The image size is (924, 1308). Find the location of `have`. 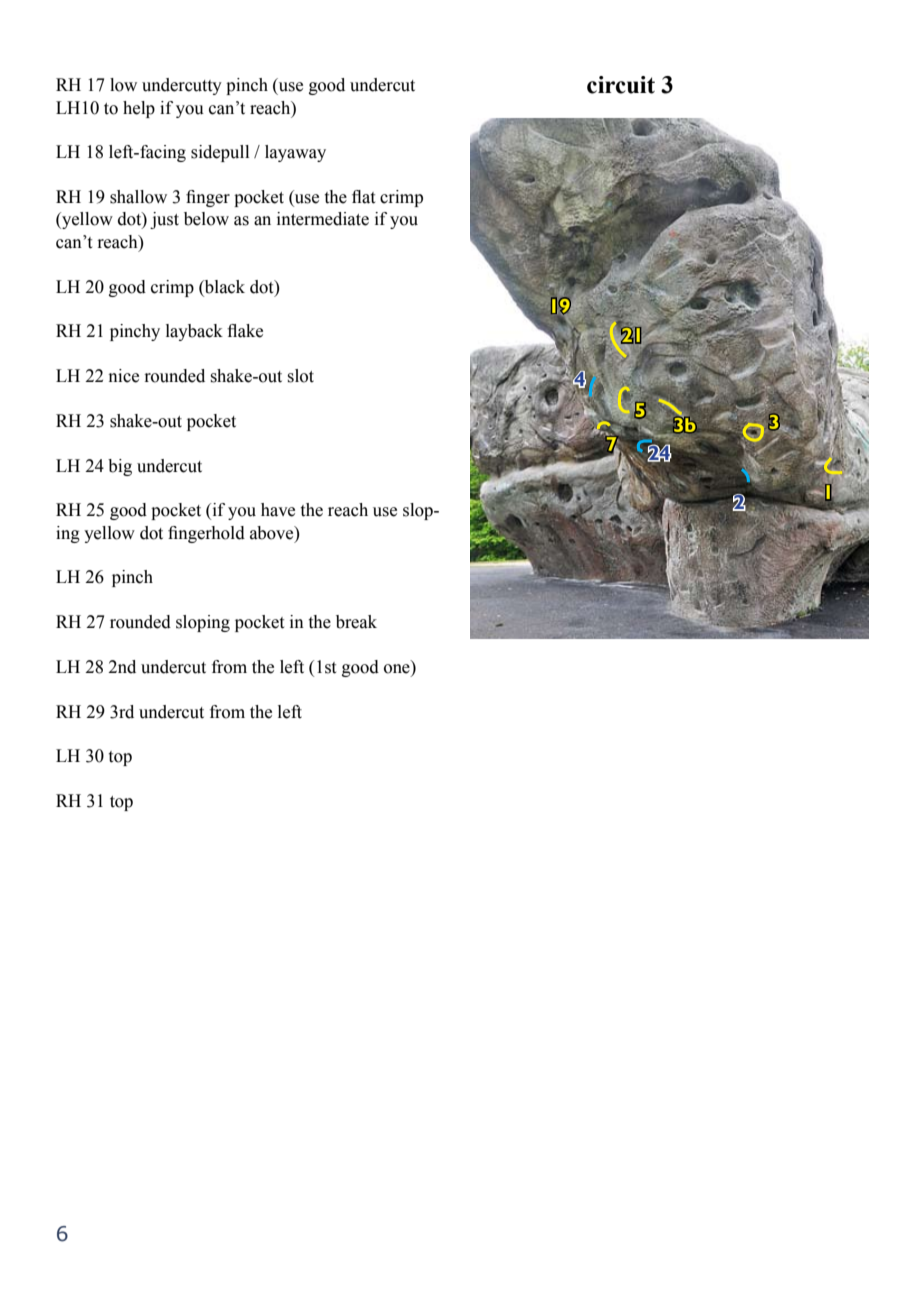

have is located at coordinates (278, 510).
